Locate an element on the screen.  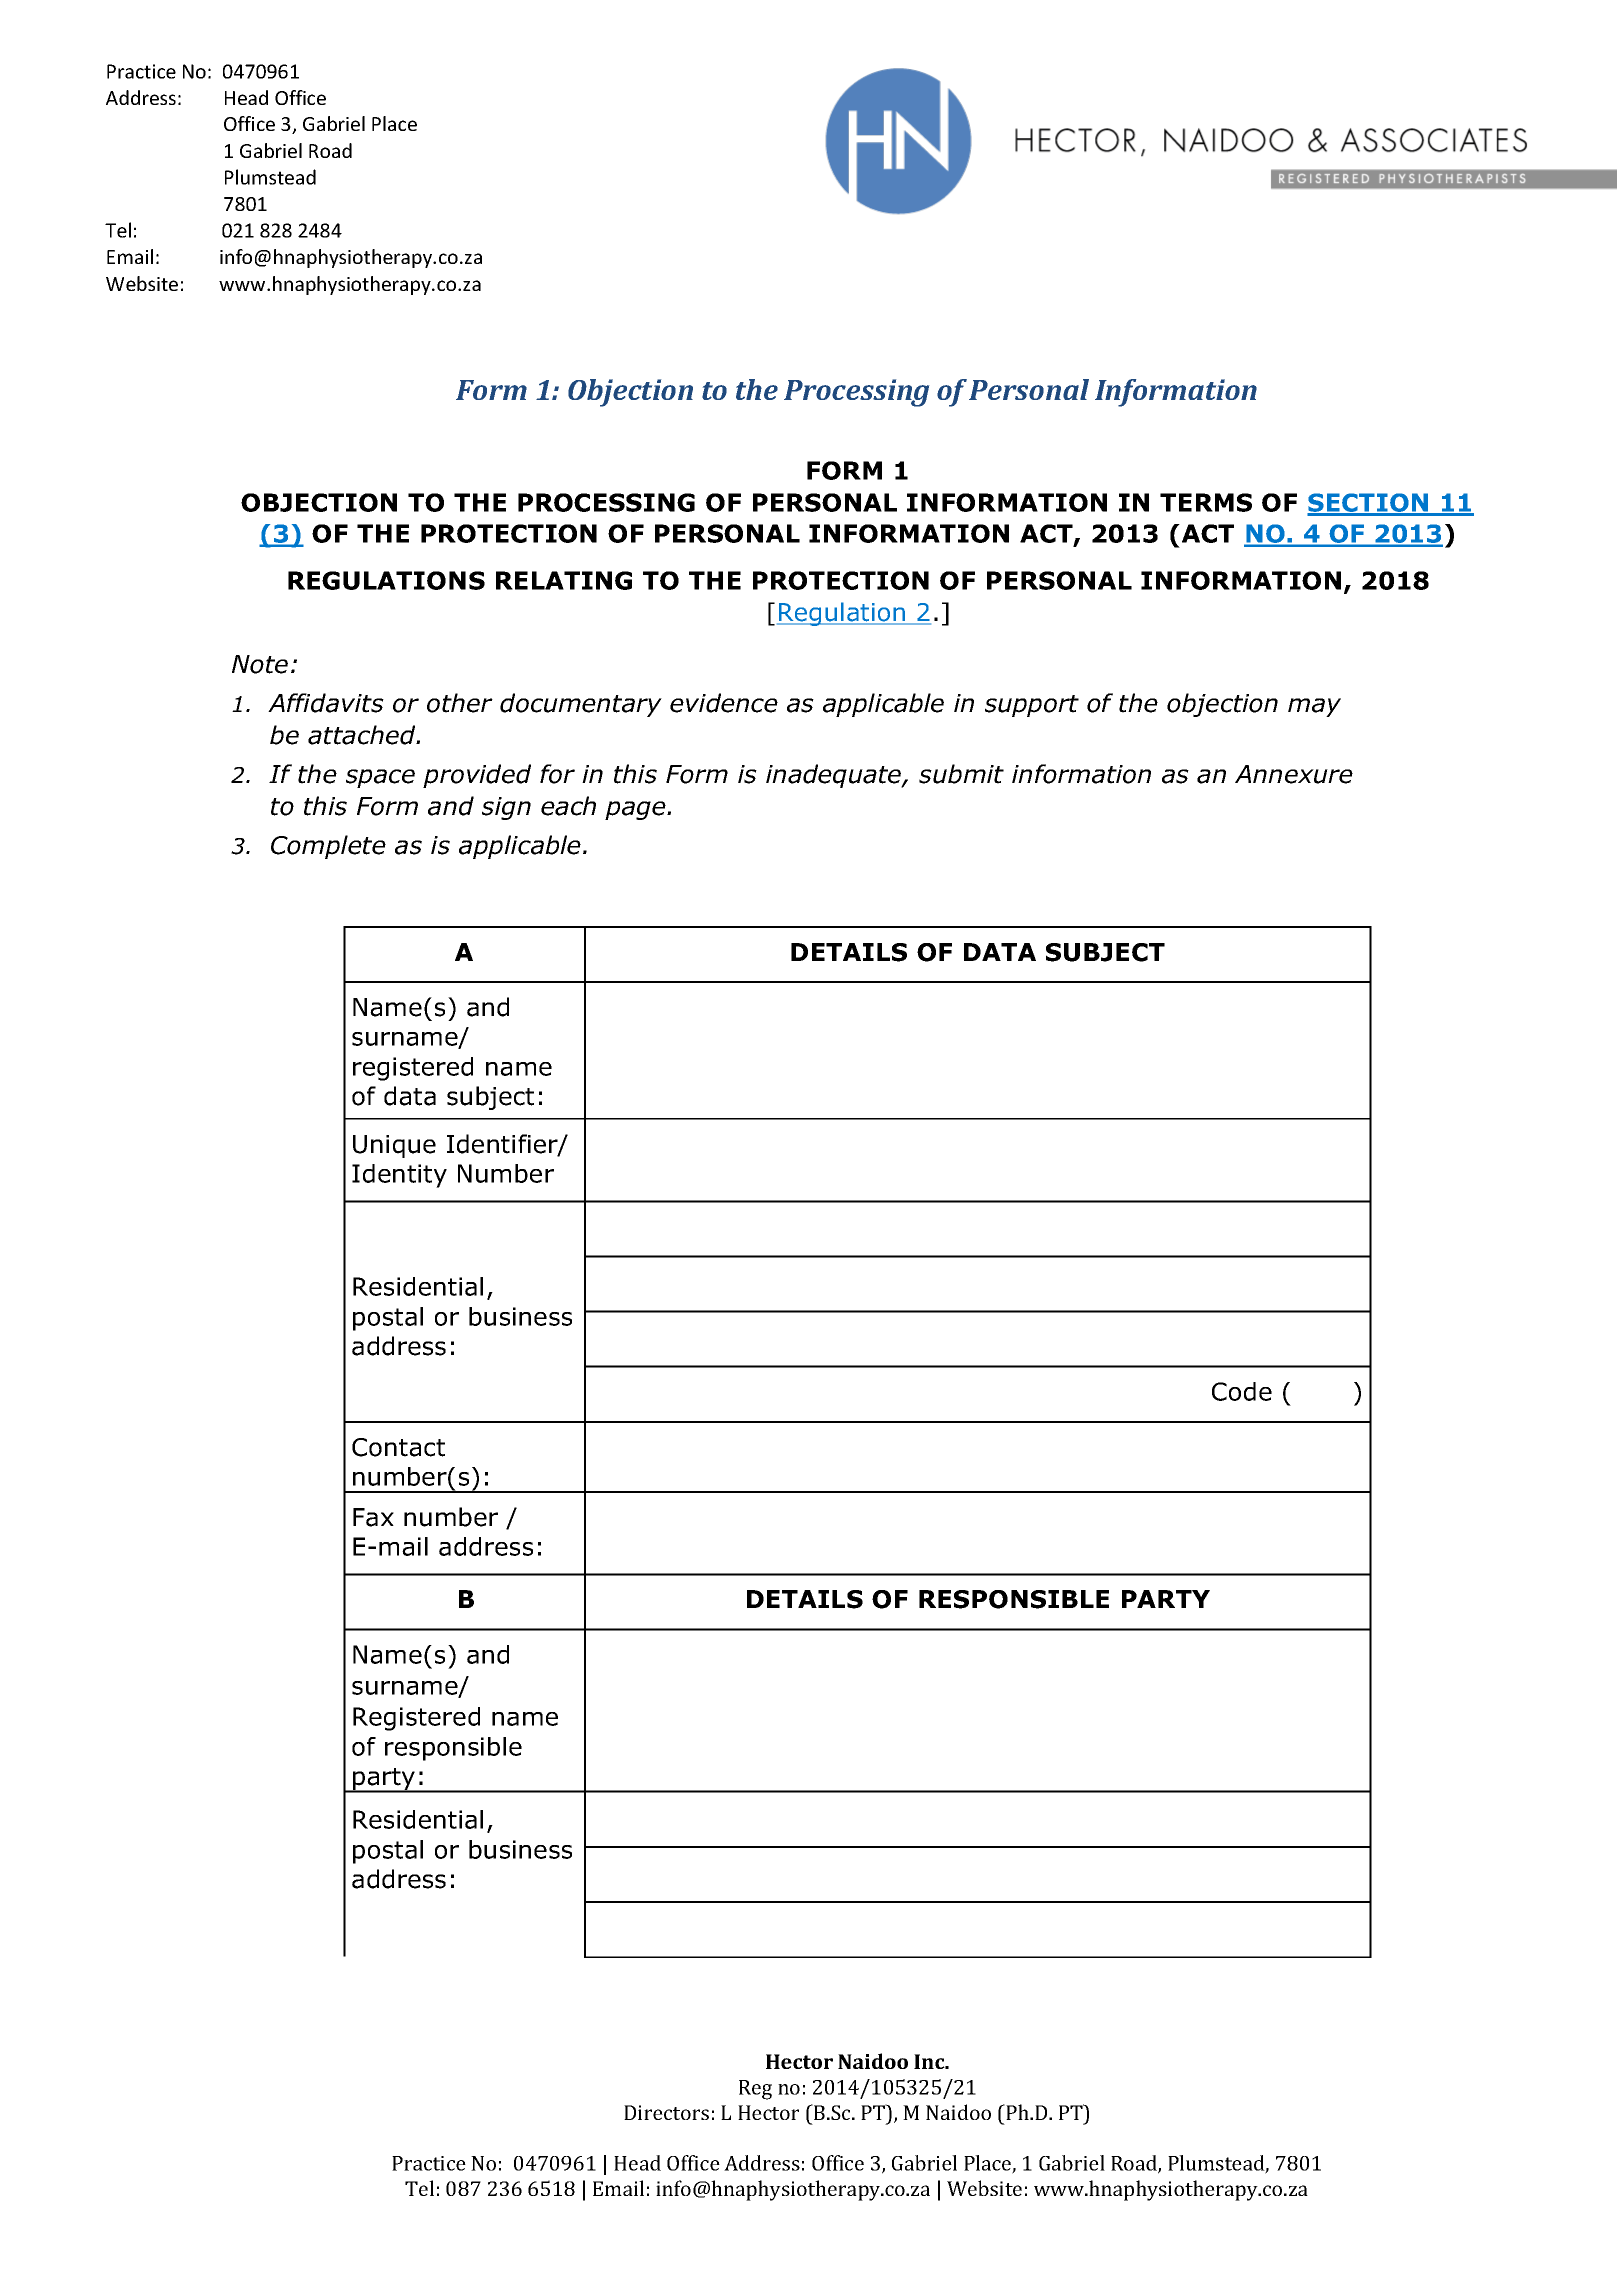
Contact is located at coordinates (398, 1447).
